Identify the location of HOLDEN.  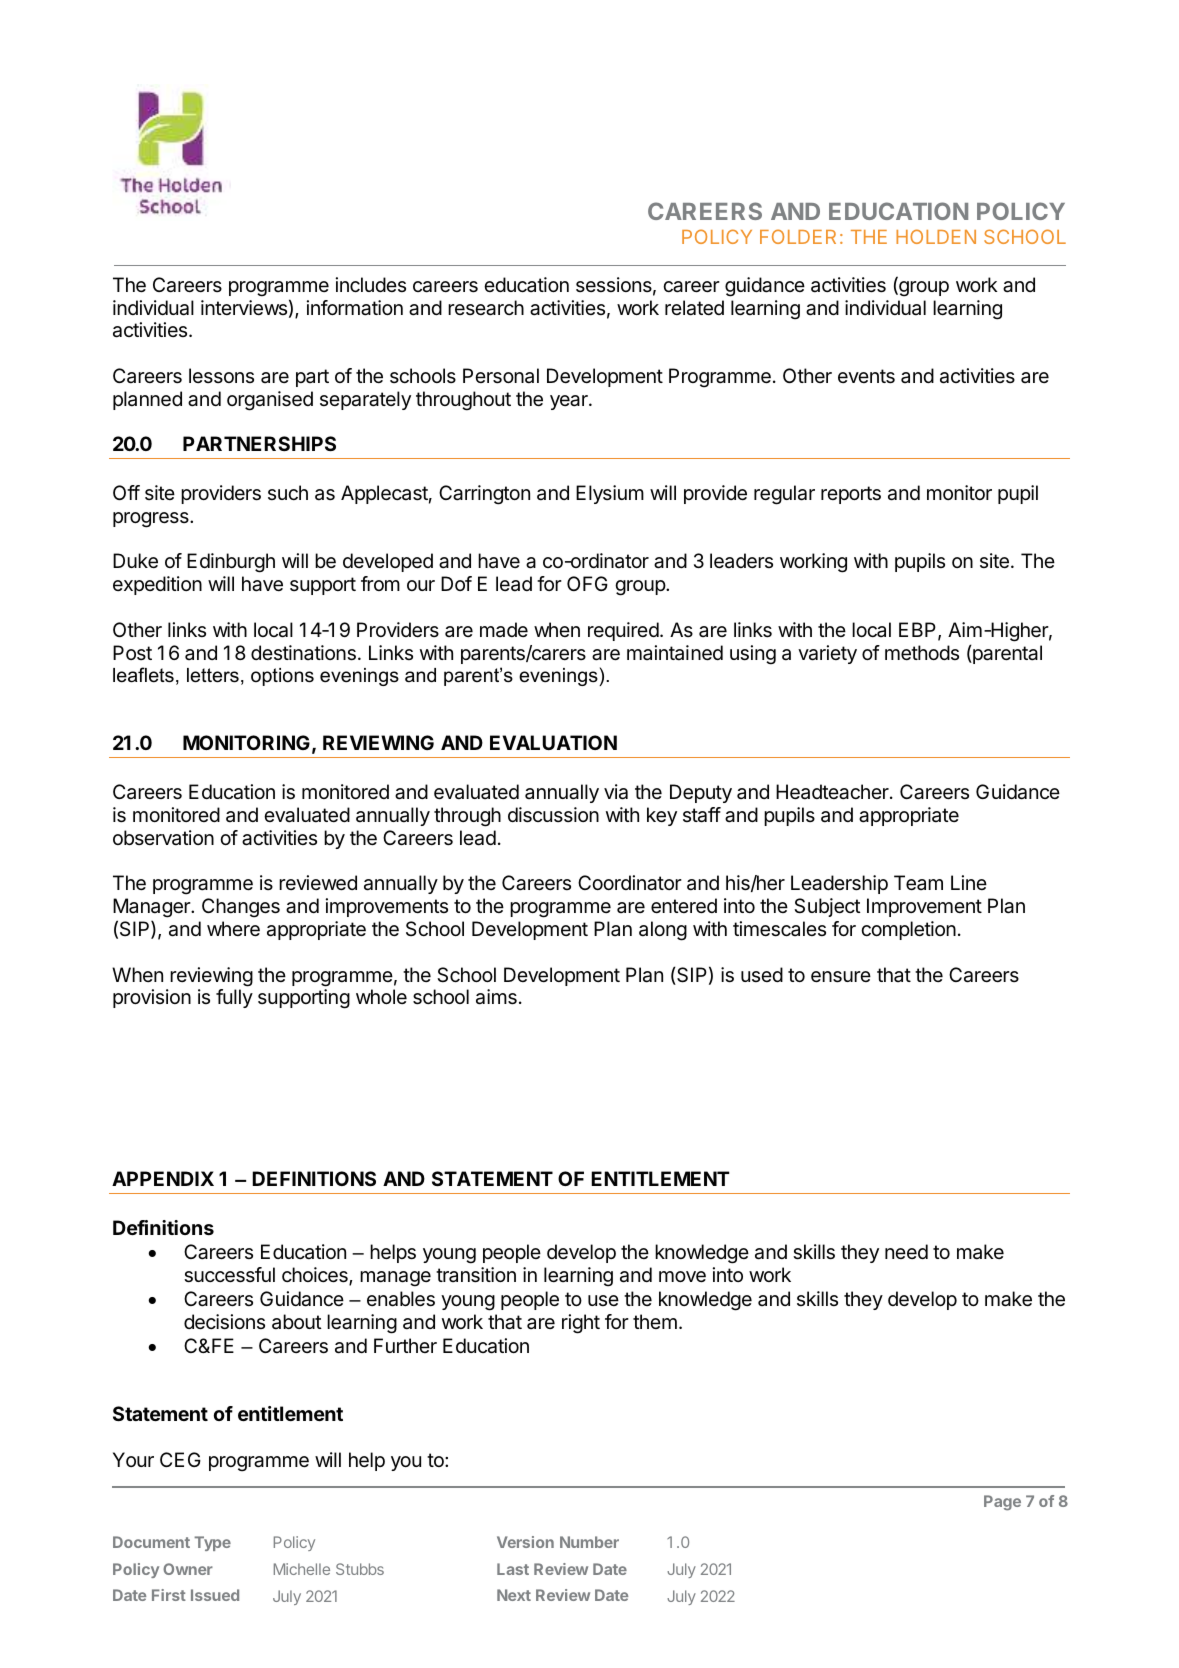
(936, 236).
